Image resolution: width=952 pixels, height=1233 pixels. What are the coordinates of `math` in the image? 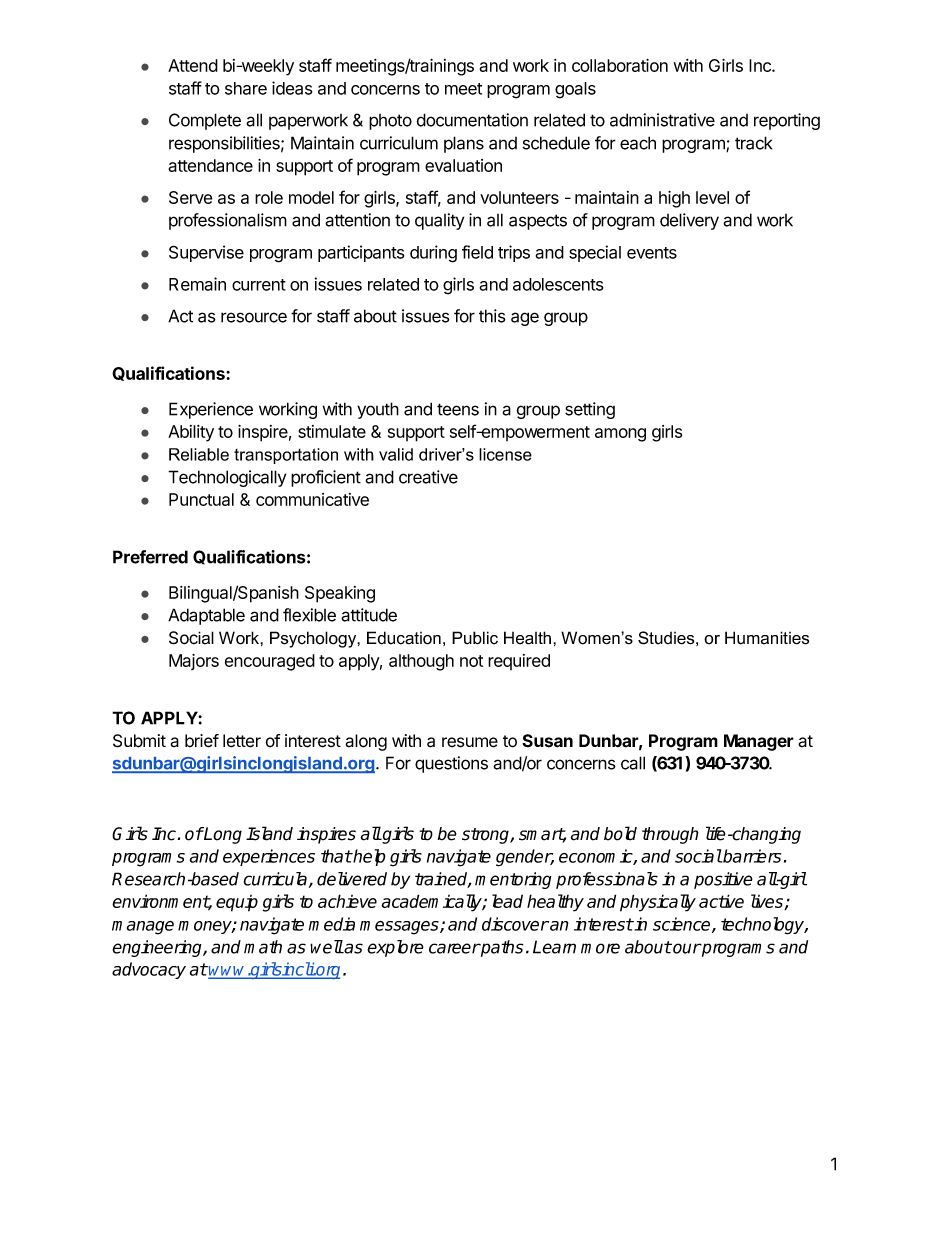 It's located at (263, 947).
